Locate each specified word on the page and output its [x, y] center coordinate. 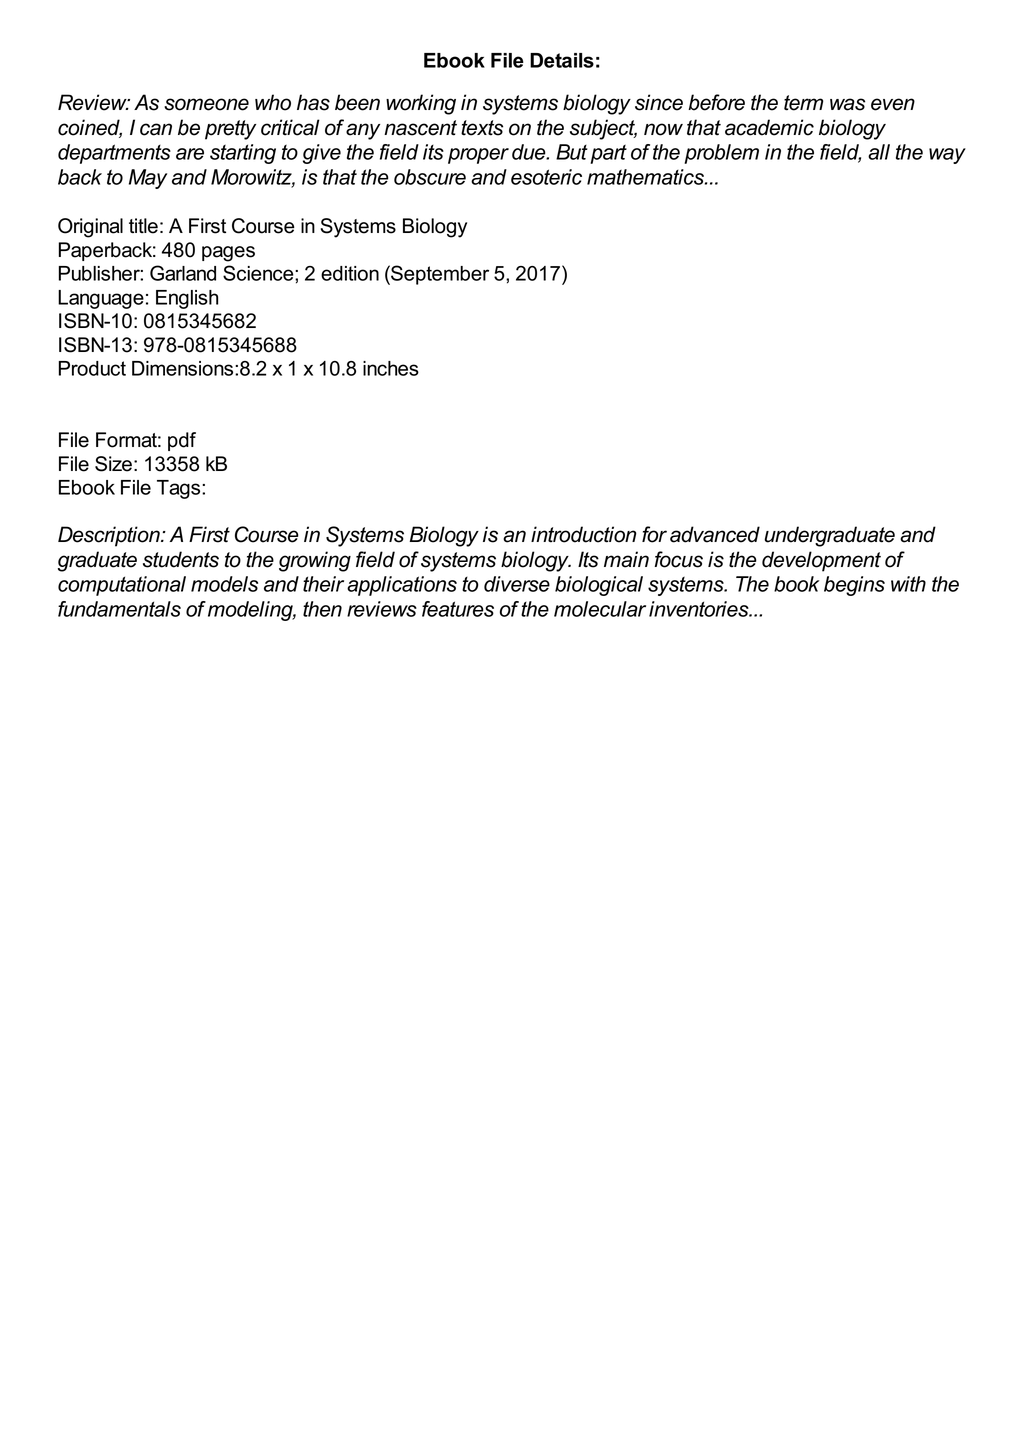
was [847, 104]
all [879, 152]
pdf [182, 441]
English [187, 299]
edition [350, 273]
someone [206, 104]
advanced [715, 534]
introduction [584, 534]
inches [391, 368]
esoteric [546, 177]
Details [562, 60]
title [143, 226]
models [224, 584]
